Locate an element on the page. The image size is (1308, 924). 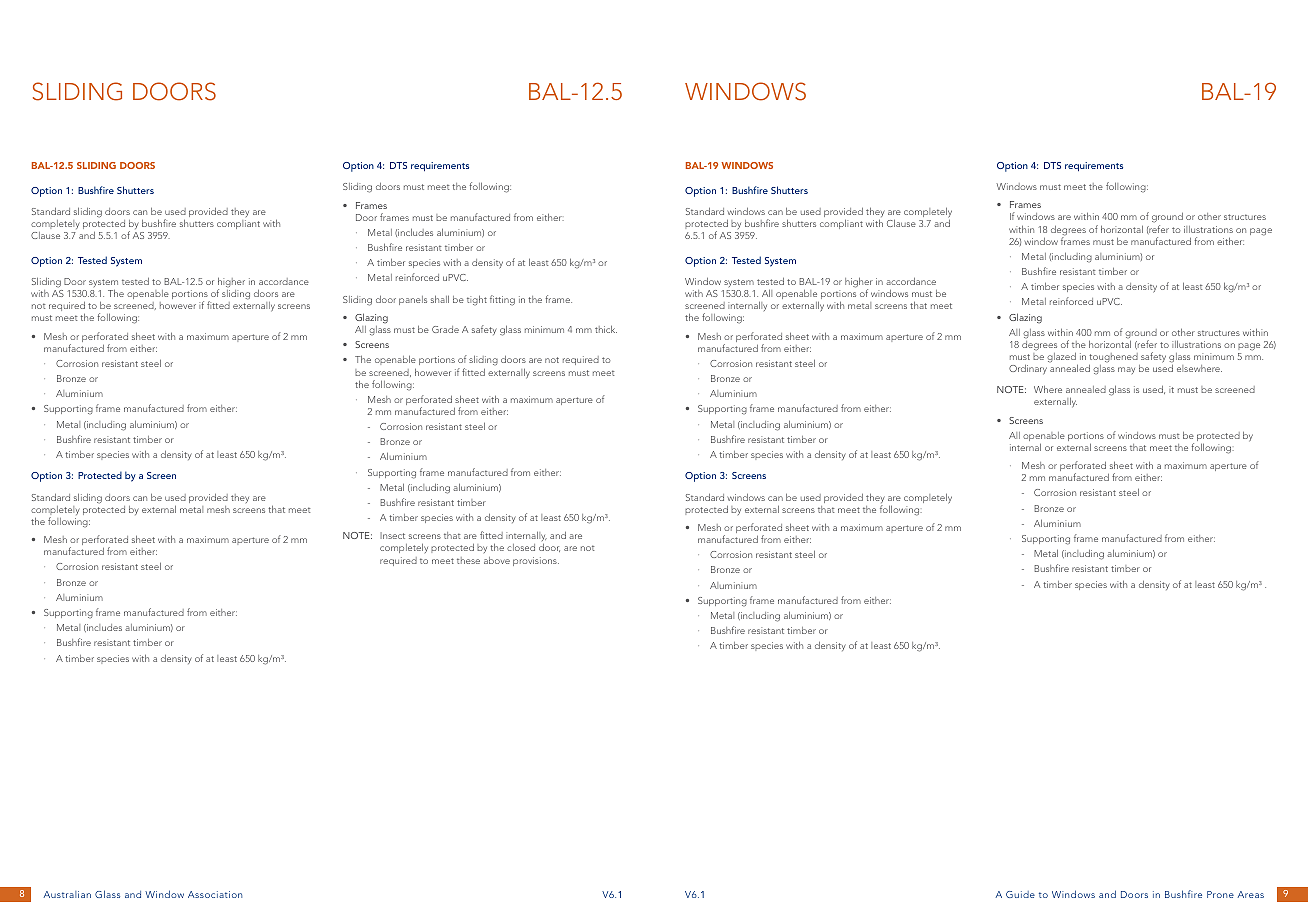
provisions is located at coordinates (536, 561).
